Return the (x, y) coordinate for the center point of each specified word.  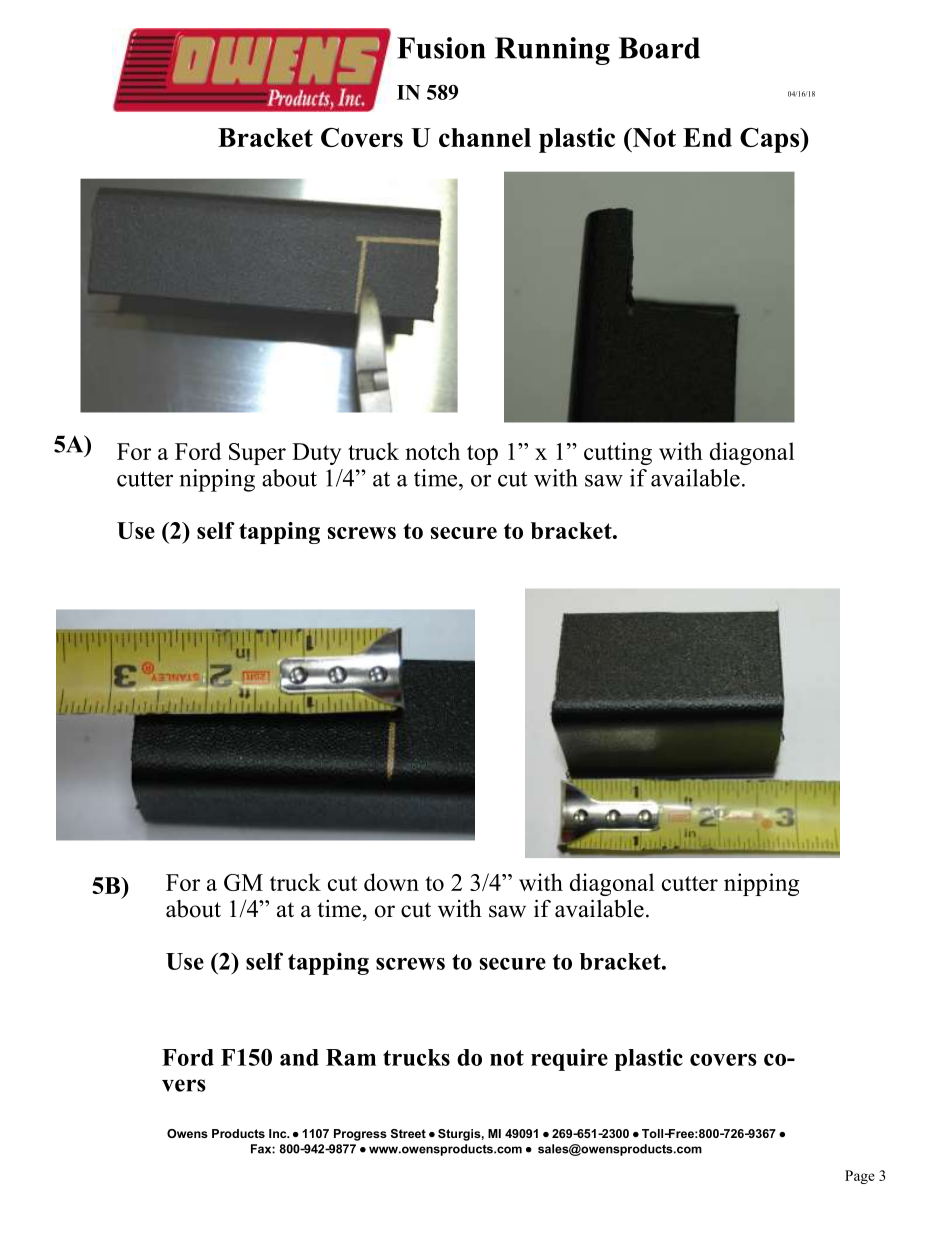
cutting (618, 453)
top (482, 455)
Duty (316, 454)
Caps (771, 140)
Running (552, 51)
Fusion (441, 48)
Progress (360, 1135)
